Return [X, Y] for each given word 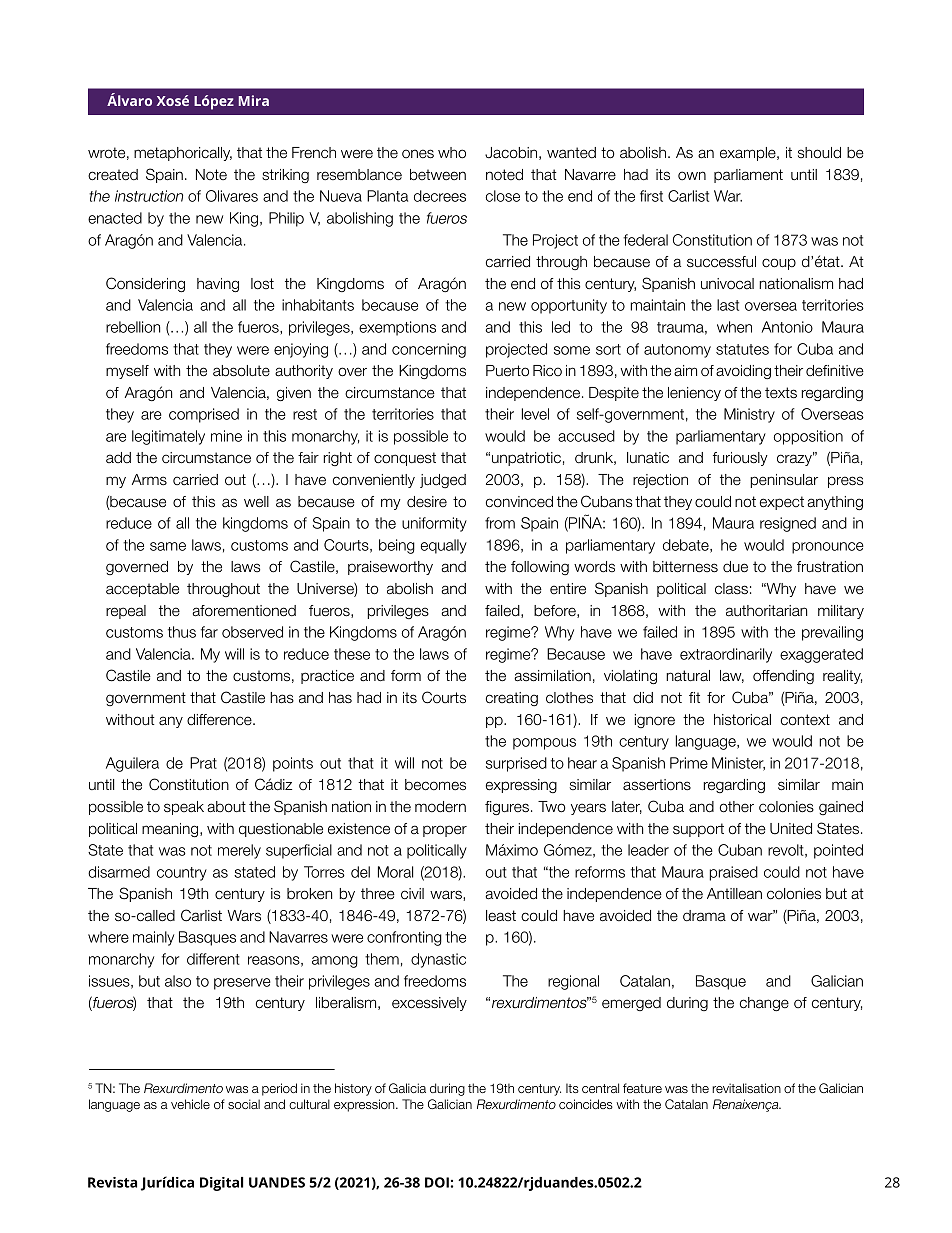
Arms [149, 480]
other [737, 807]
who [452, 153]
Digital [221, 1184]
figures [507, 808]
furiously [740, 459]
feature [642, 1088]
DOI [437, 1182]
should [819, 153]
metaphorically [183, 154]
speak [184, 808]
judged [443, 481]
